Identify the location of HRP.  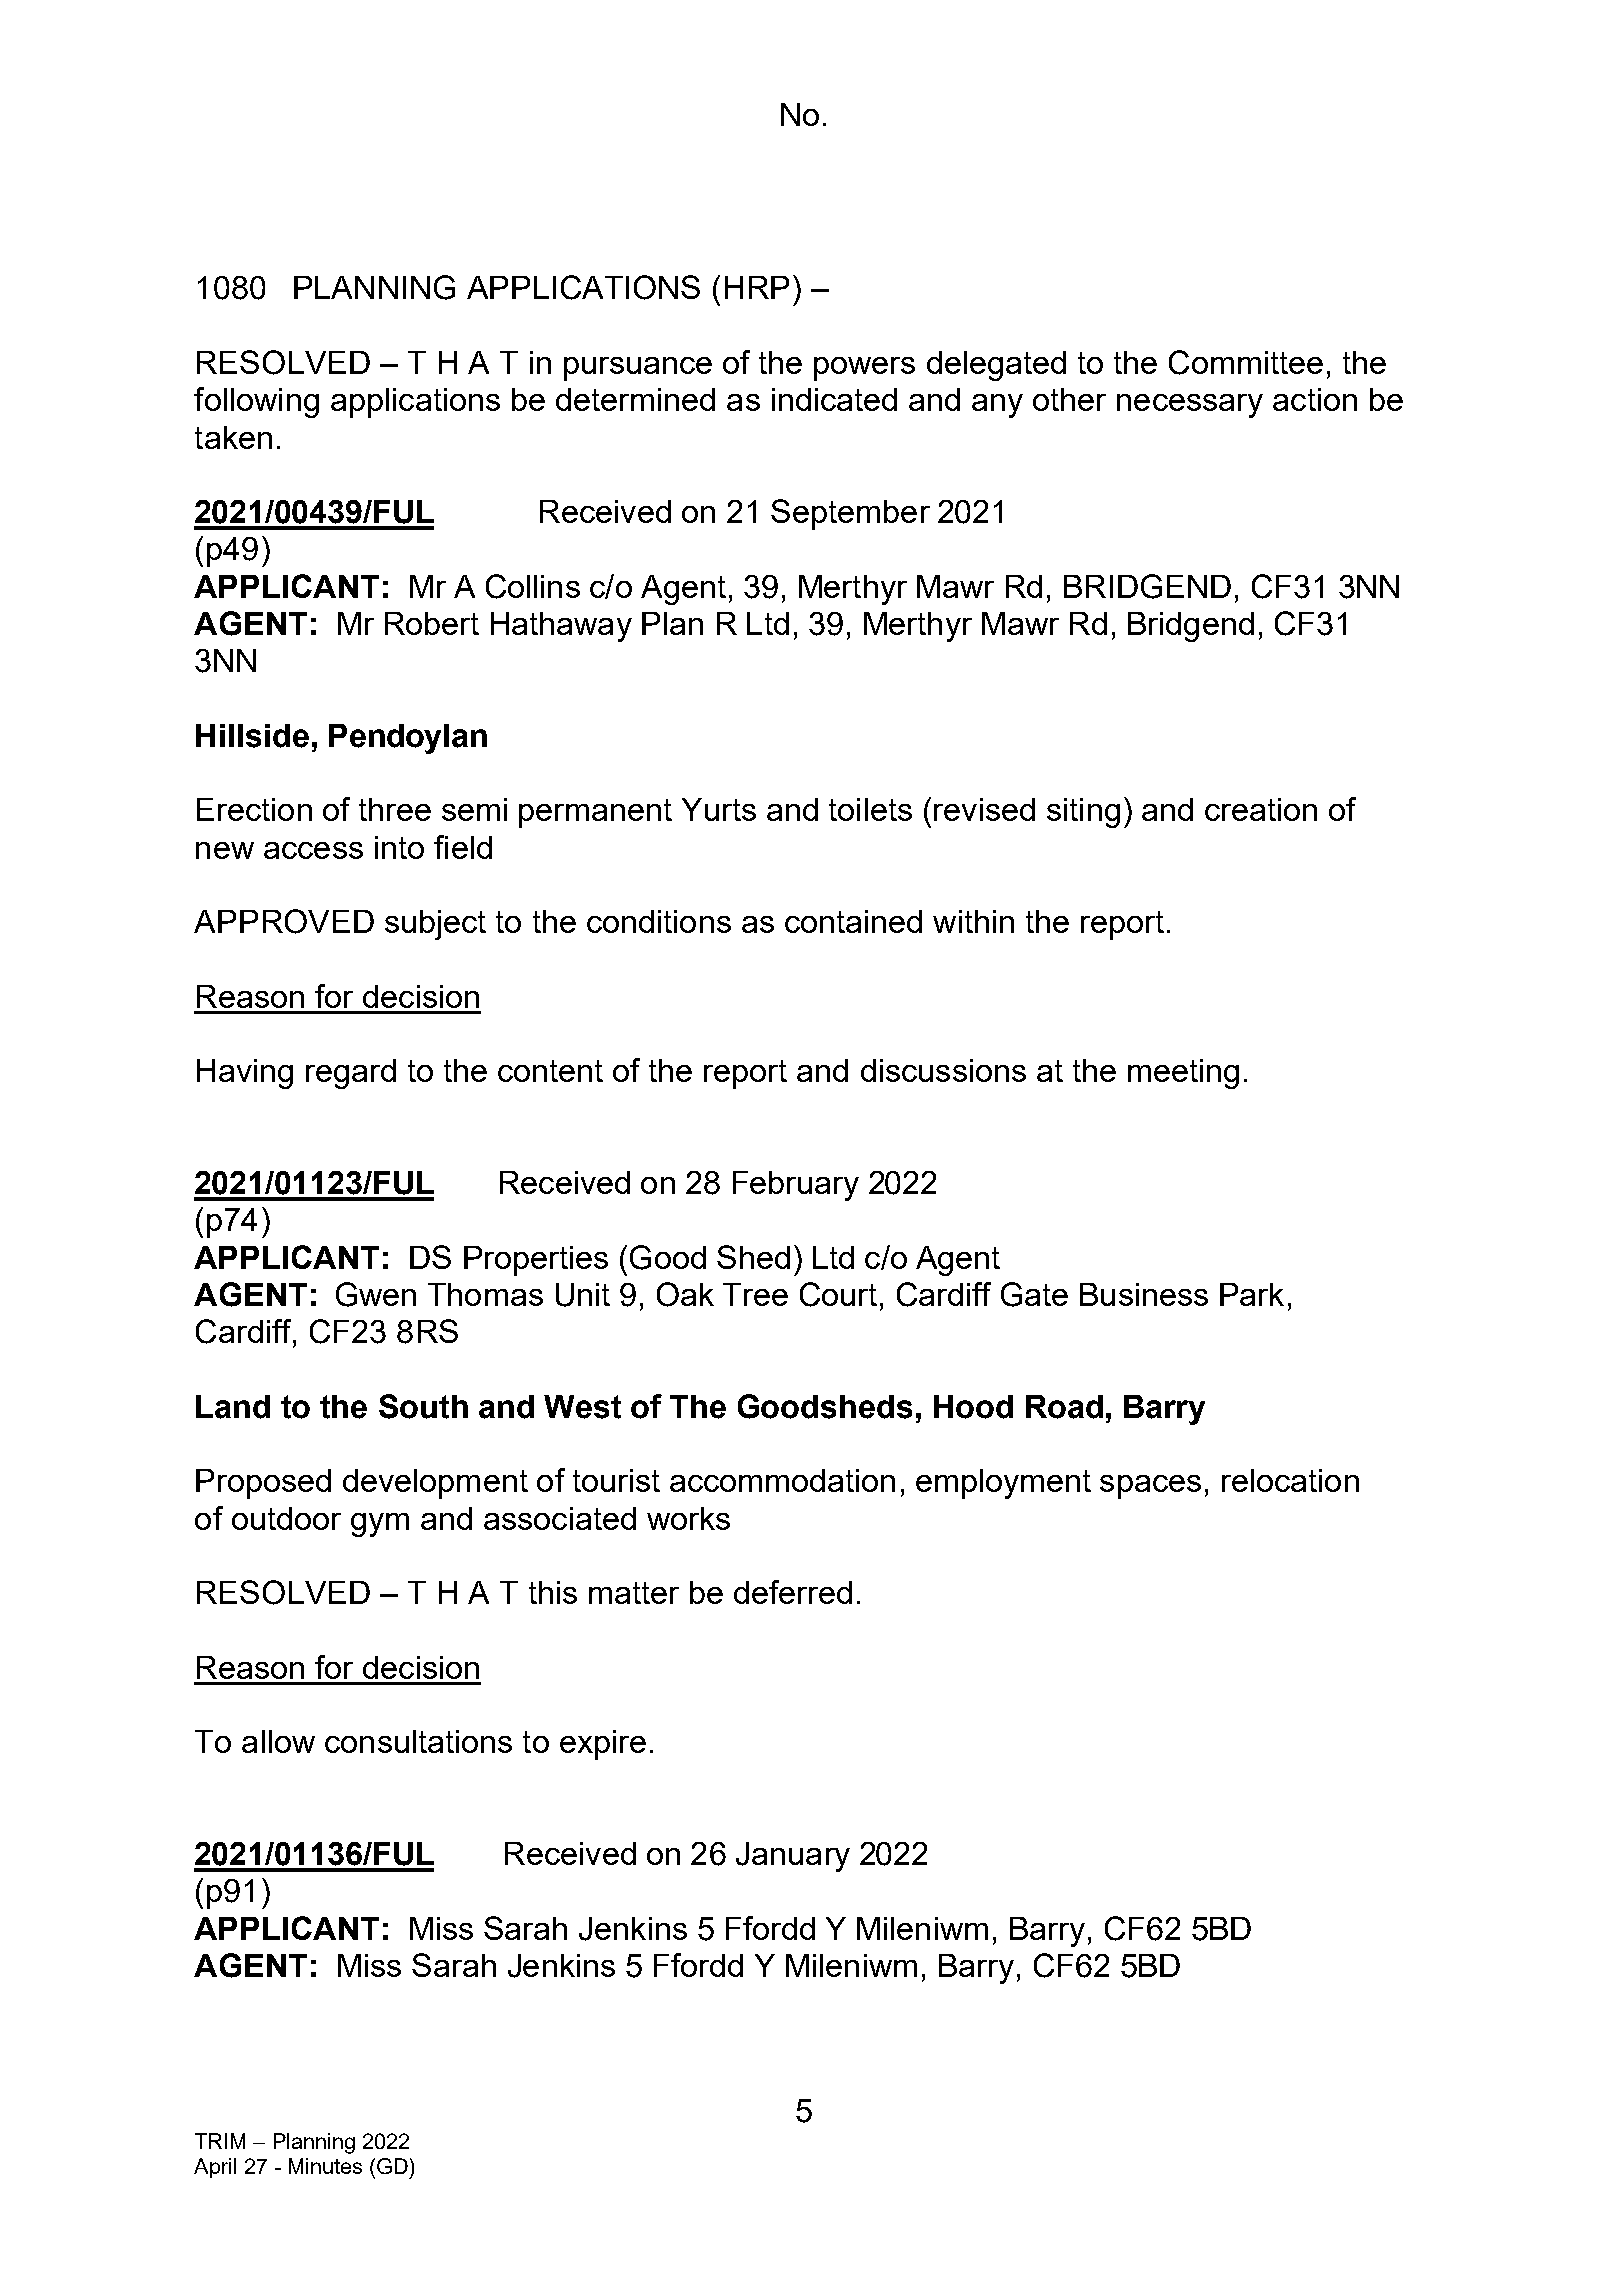
(757, 287).
